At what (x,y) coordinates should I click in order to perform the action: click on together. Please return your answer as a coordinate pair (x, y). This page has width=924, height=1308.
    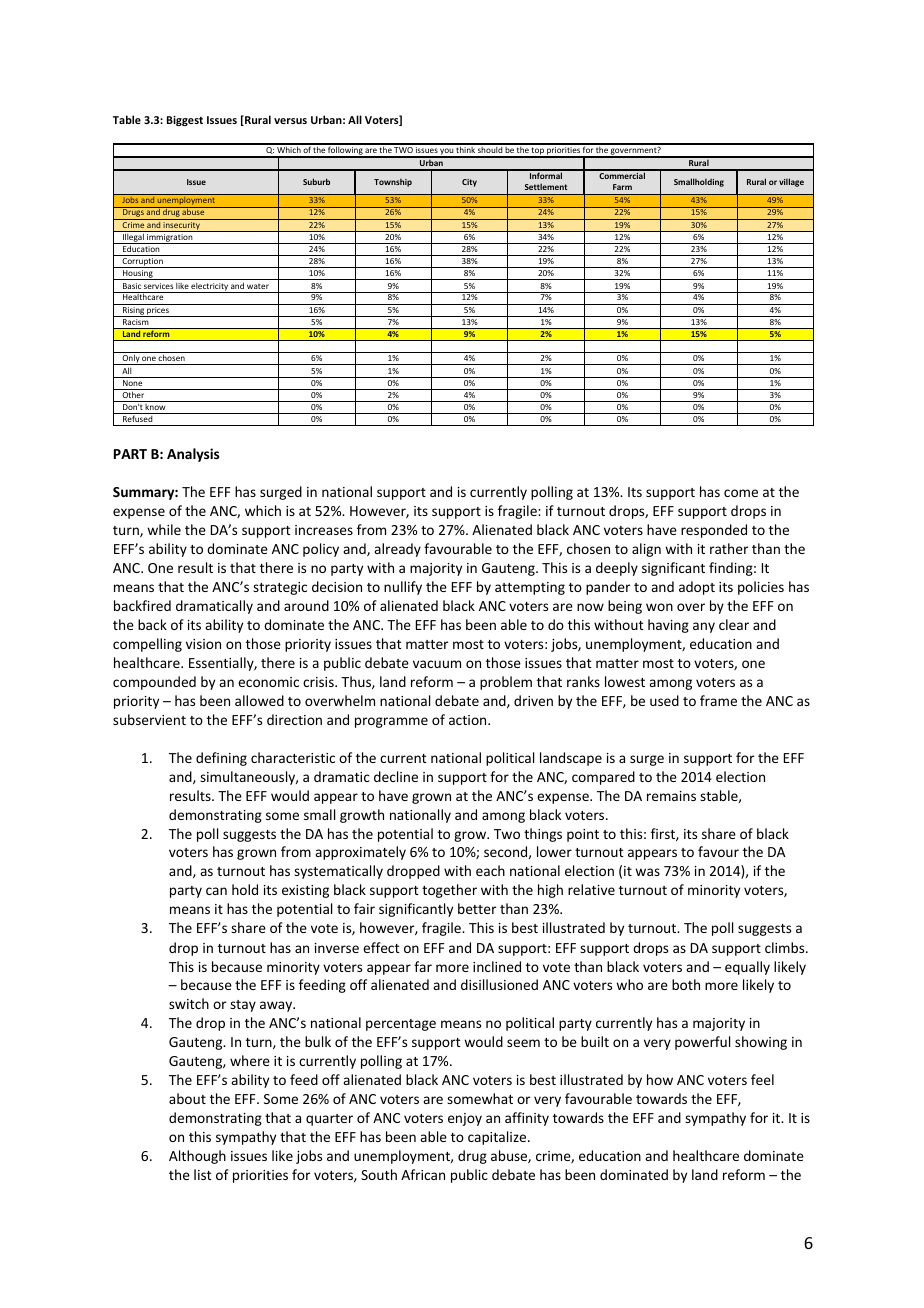
    Looking at the image, I should click on (449, 891).
